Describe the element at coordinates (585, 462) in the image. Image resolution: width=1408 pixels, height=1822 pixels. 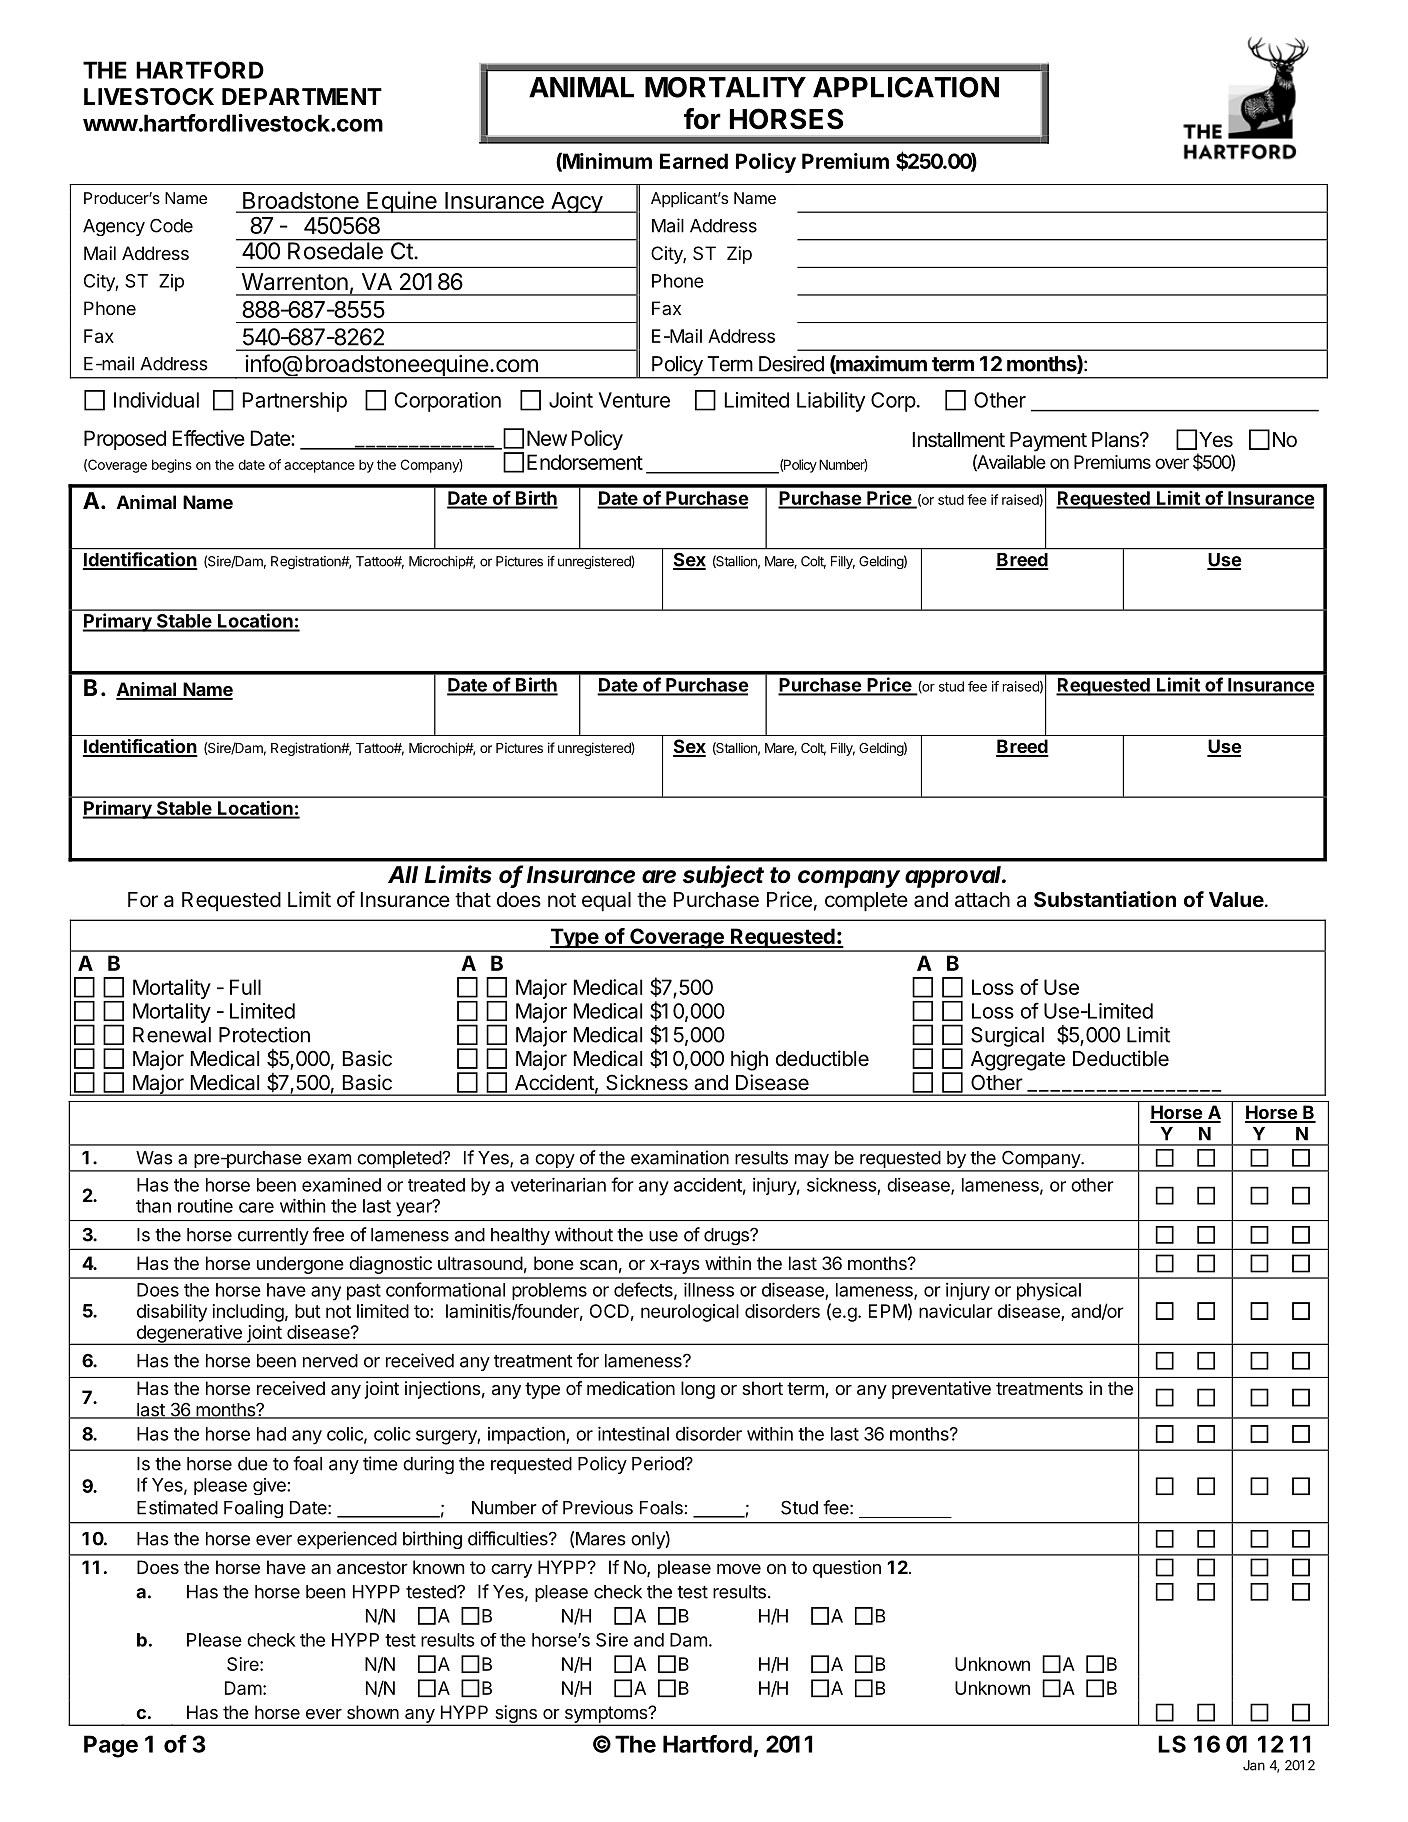
I see `Endorsement` at that location.
